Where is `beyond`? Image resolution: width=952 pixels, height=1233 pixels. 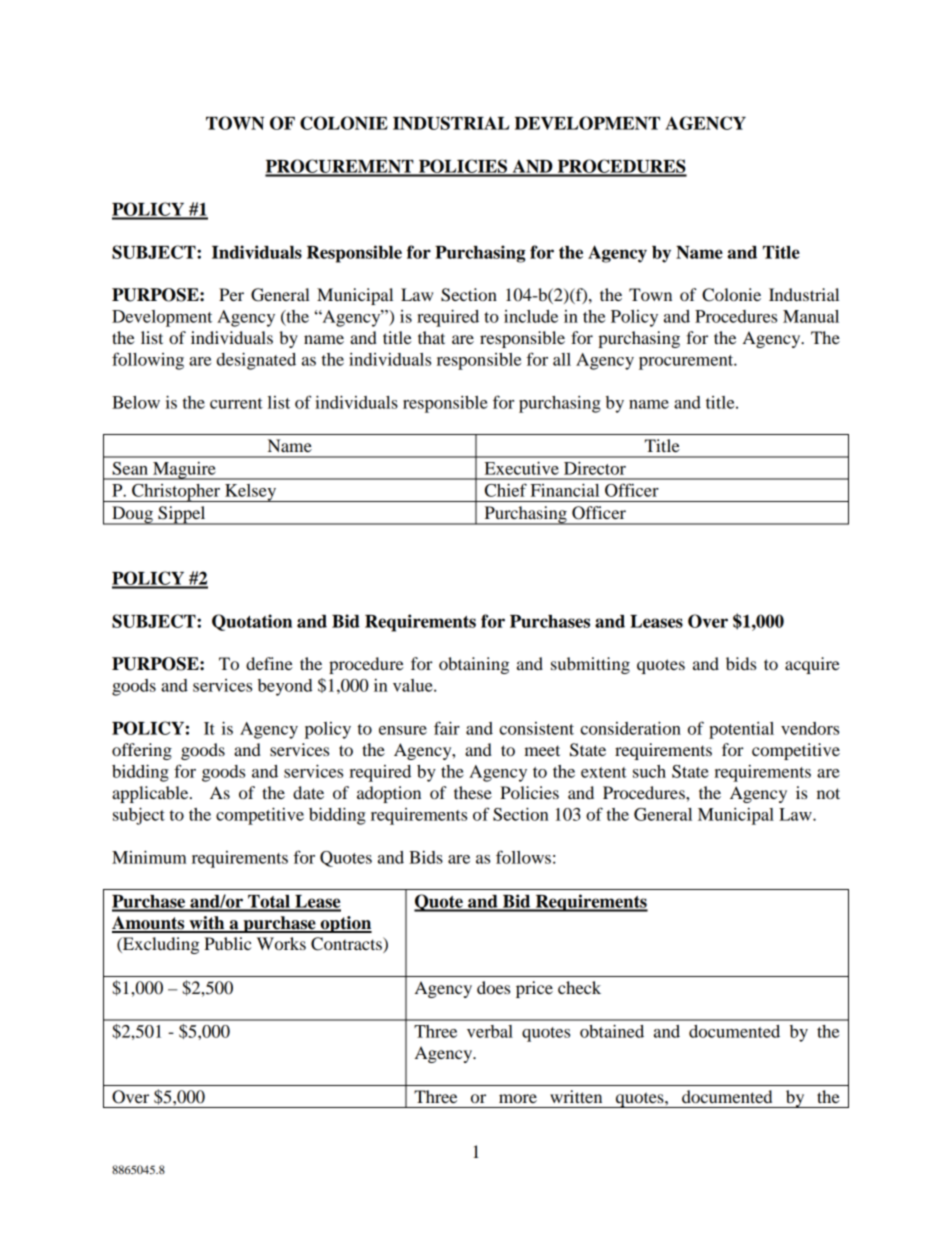 beyond is located at coordinates (285, 687).
